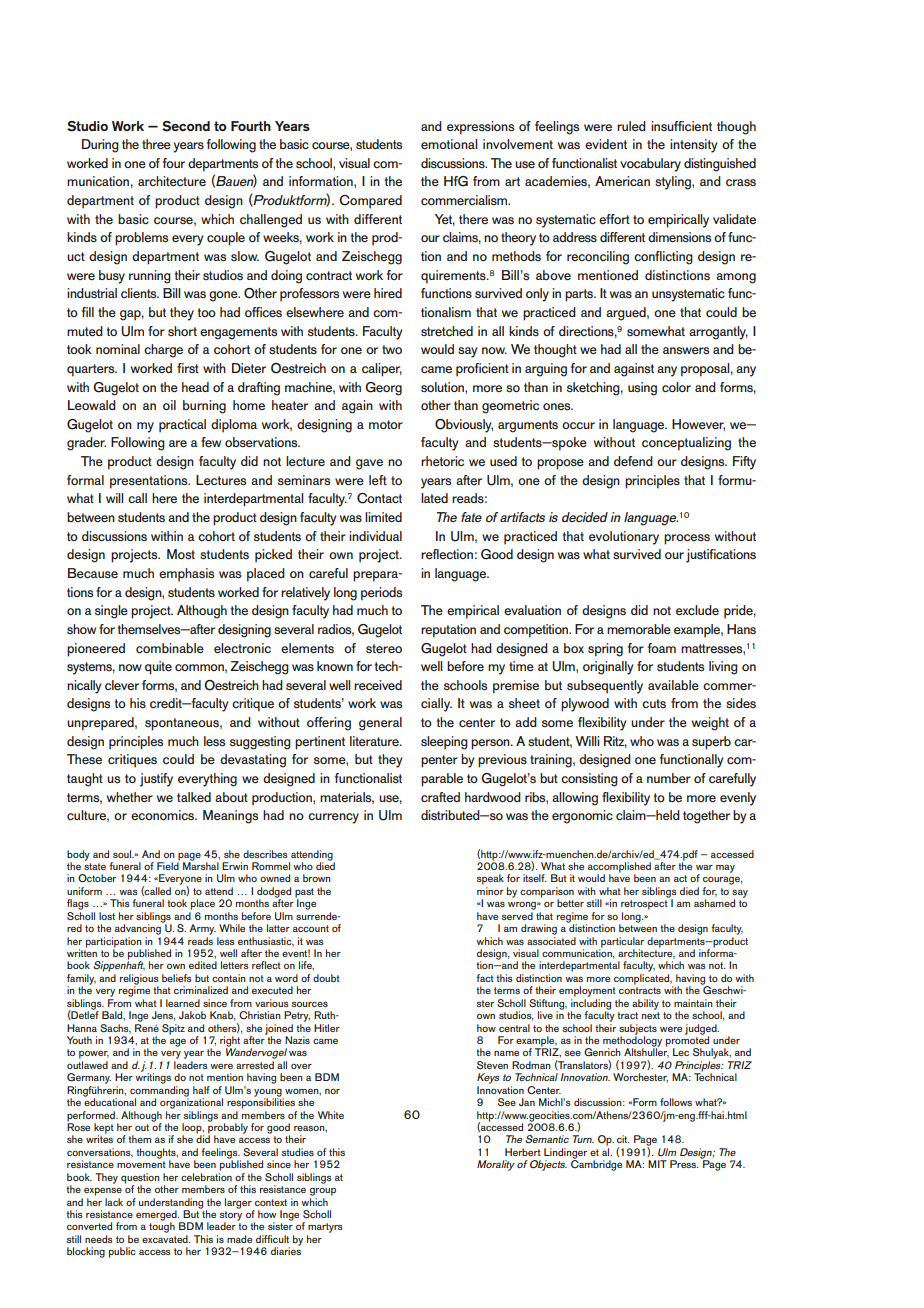 Image resolution: width=924 pixels, height=1308 pixels. What do you see at coordinates (157, 1216) in the screenshot?
I see `emerged` at bounding box center [157, 1216].
